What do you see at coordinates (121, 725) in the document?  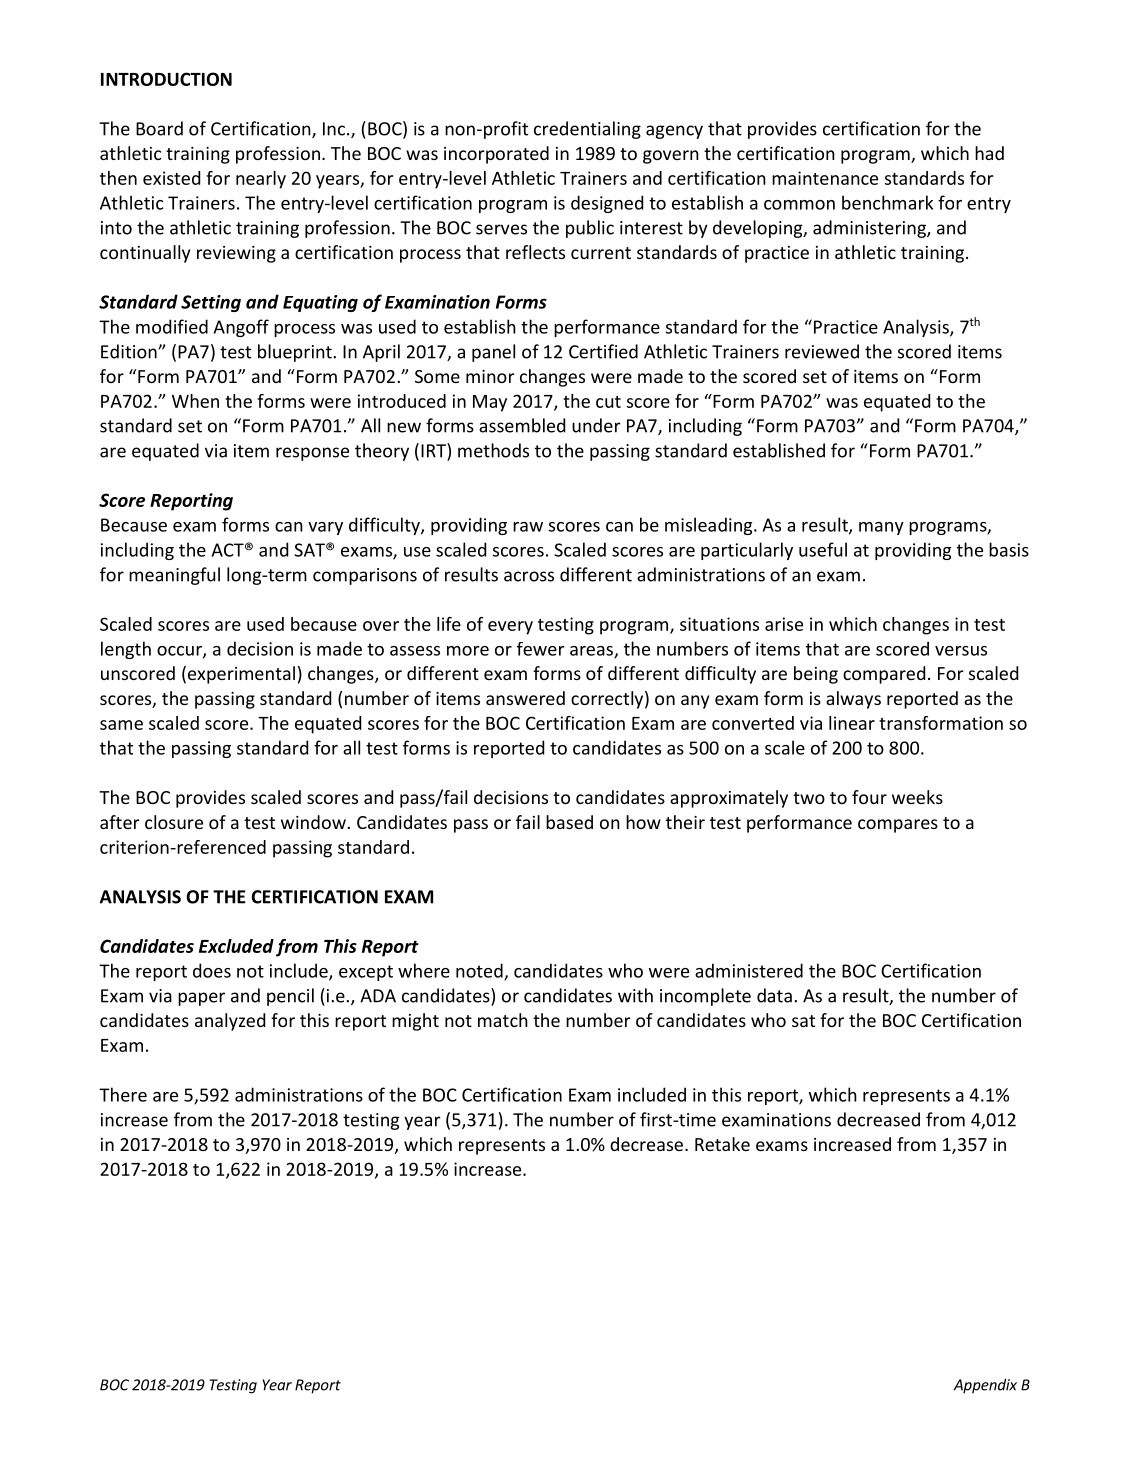 I see `same` at bounding box center [121, 725].
